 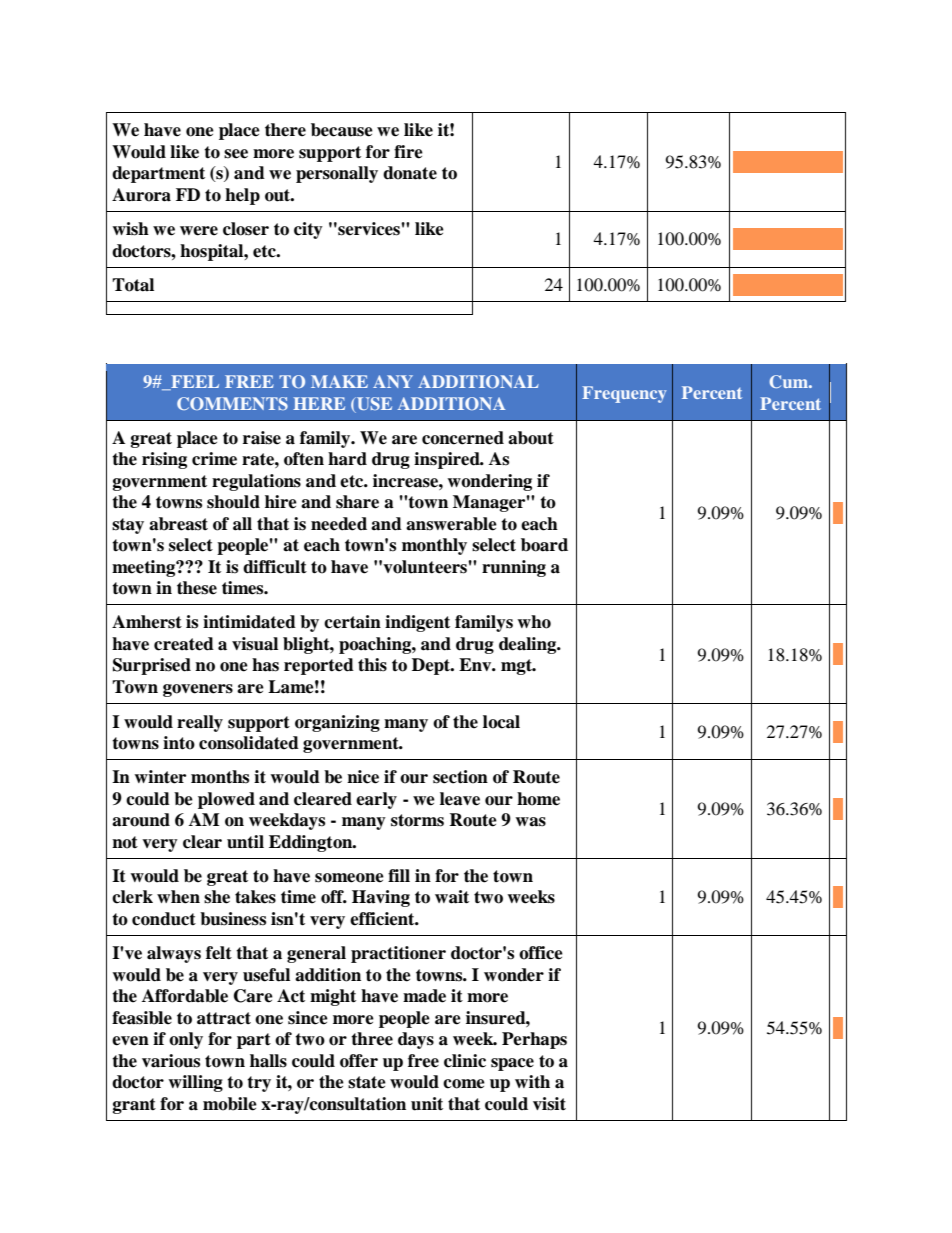 I want to click on was, so click(x=530, y=822).
